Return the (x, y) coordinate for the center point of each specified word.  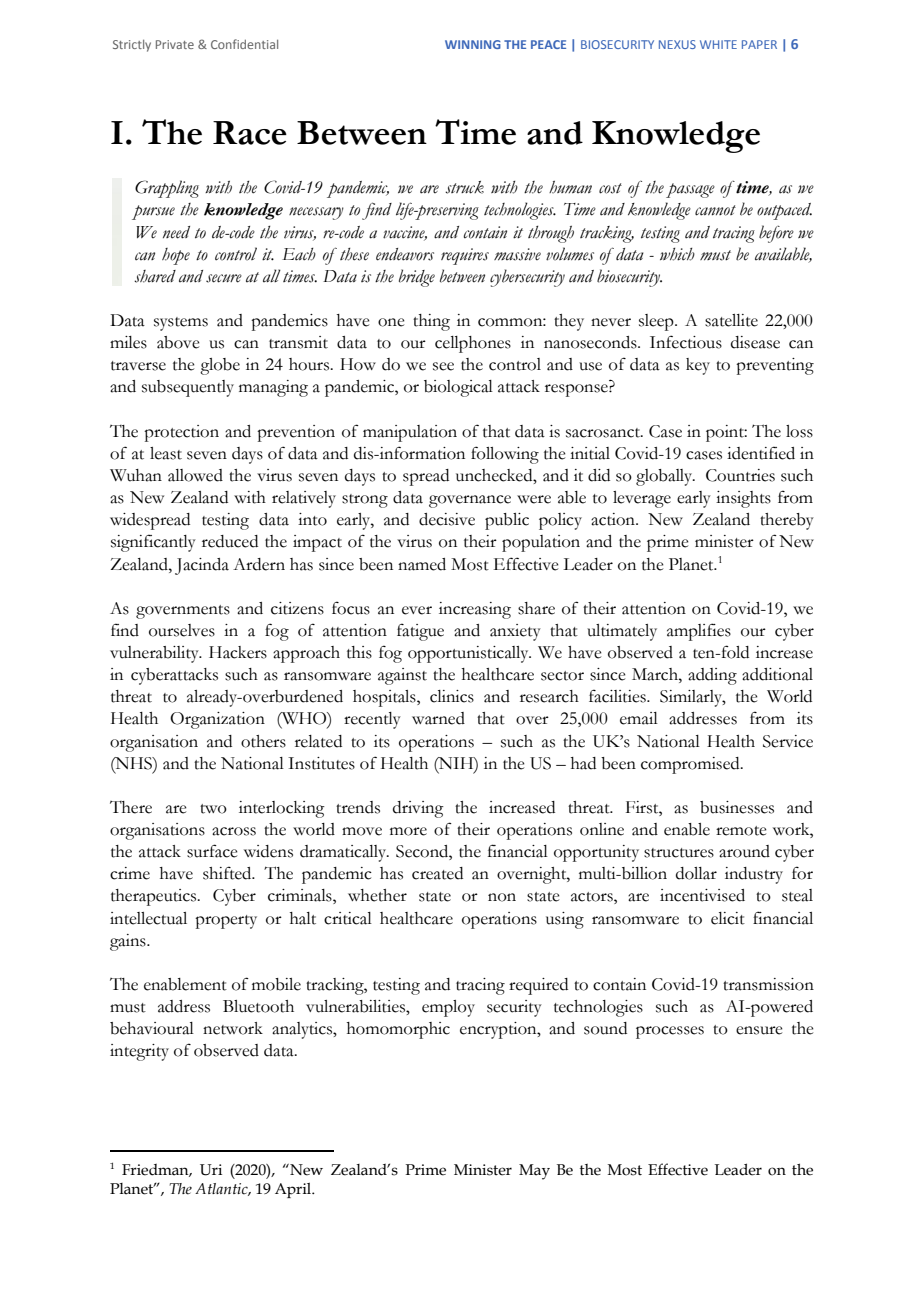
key (698, 366)
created (437, 873)
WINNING (473, 44)
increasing (475, 610)
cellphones (473, 344)
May (534, 1172)
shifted (228, 873)
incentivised (702, 895)
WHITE (718, 44)
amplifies (699, 632)
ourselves (182, 630)
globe (220, 366)
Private (175, 44)
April (294, 1190)
